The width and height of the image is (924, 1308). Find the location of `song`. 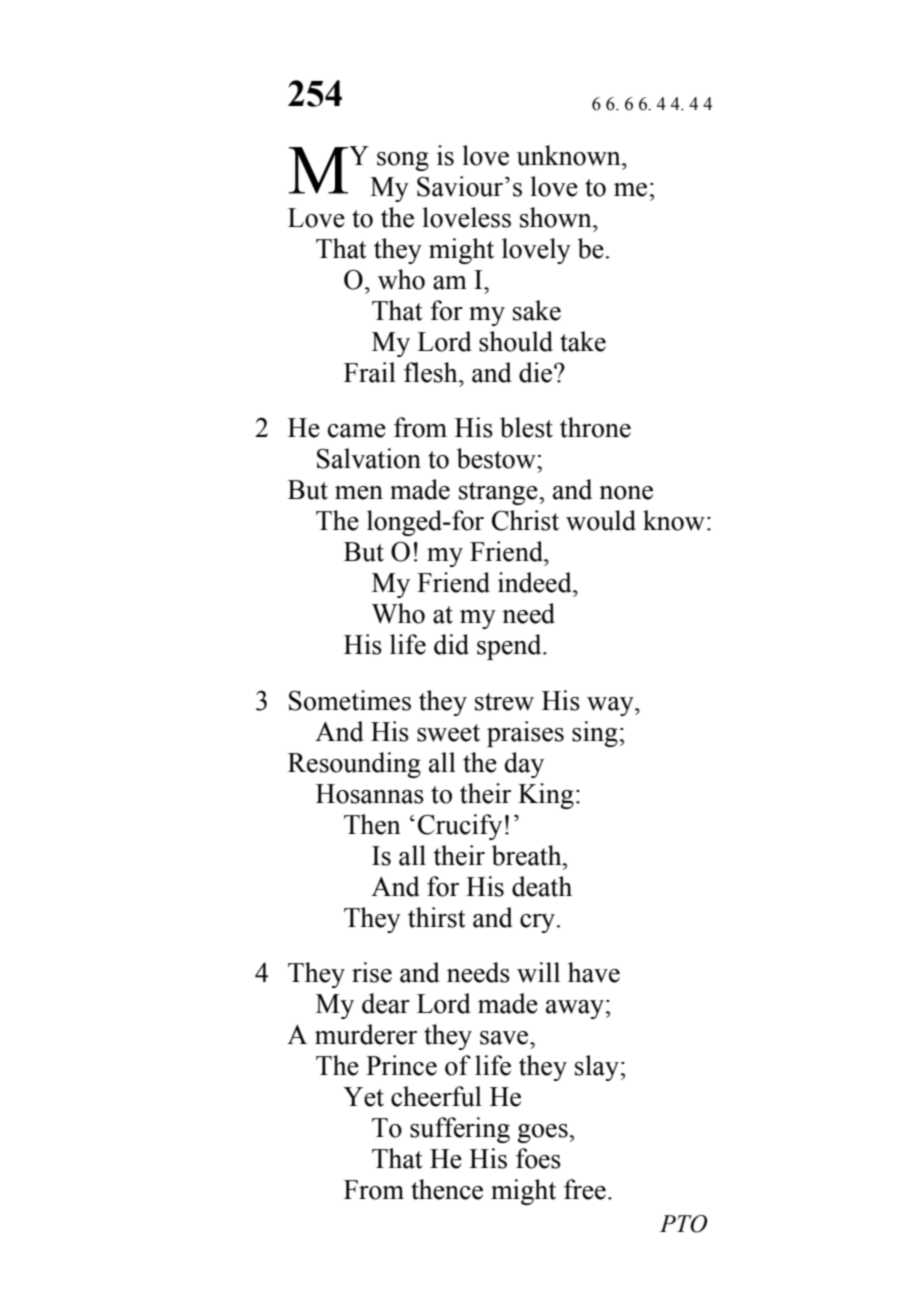

song is located at coordinates (403, 161).
